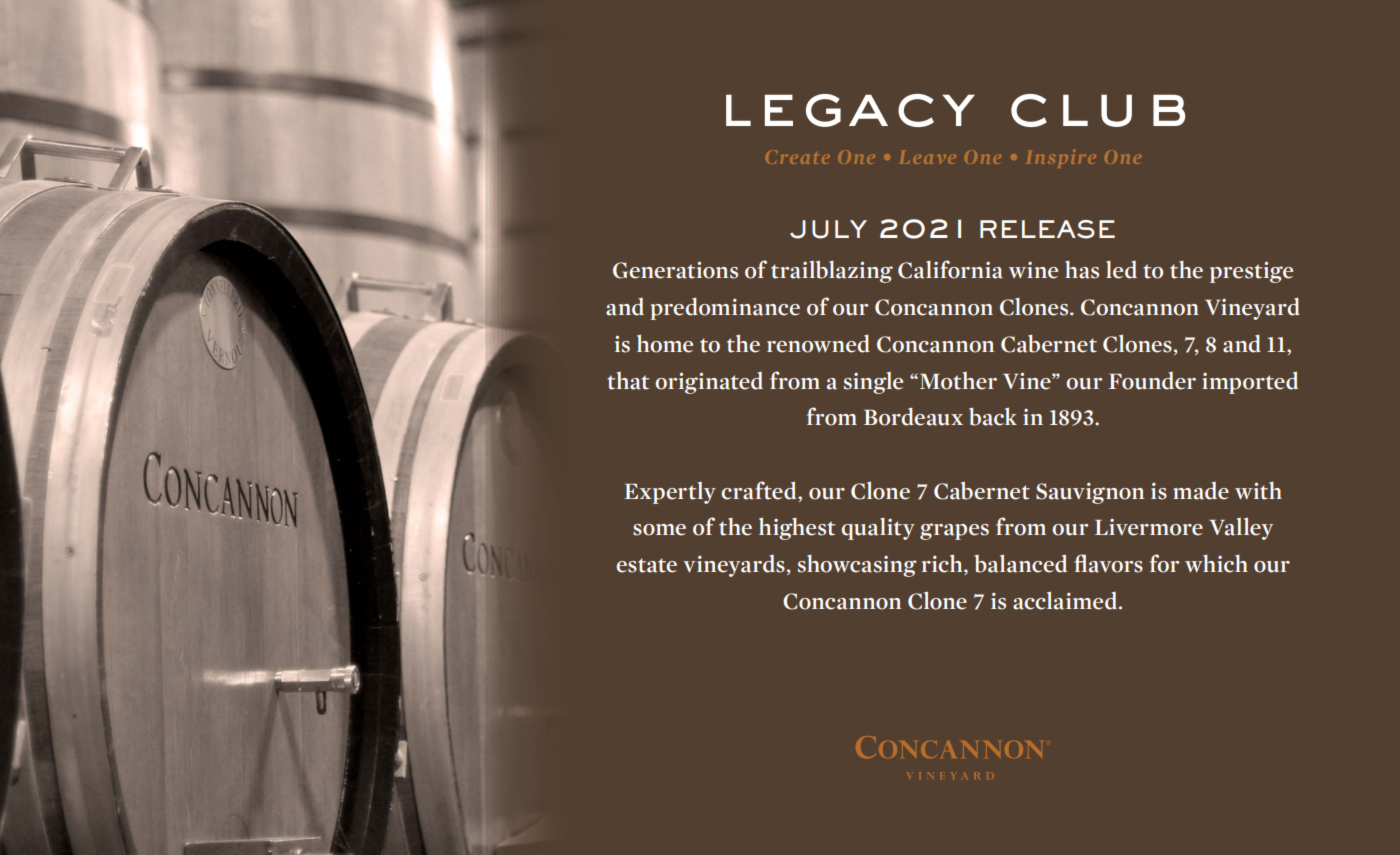 The image size is (1400, 855). I want to click on Bordeaux, so click(913, 416).
